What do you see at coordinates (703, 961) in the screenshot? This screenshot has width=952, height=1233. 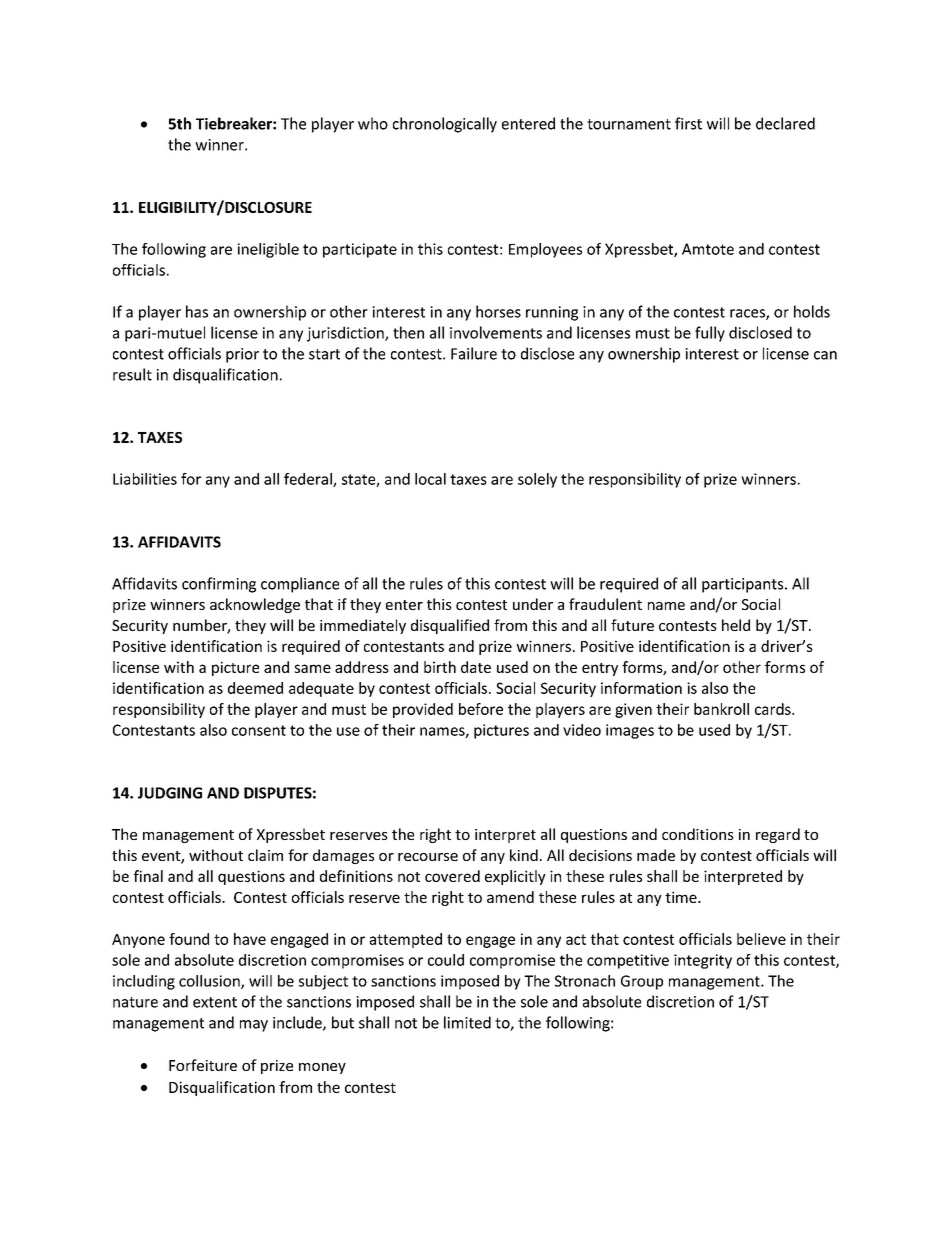 I see `integrity` at bounding box center [703, 961].
